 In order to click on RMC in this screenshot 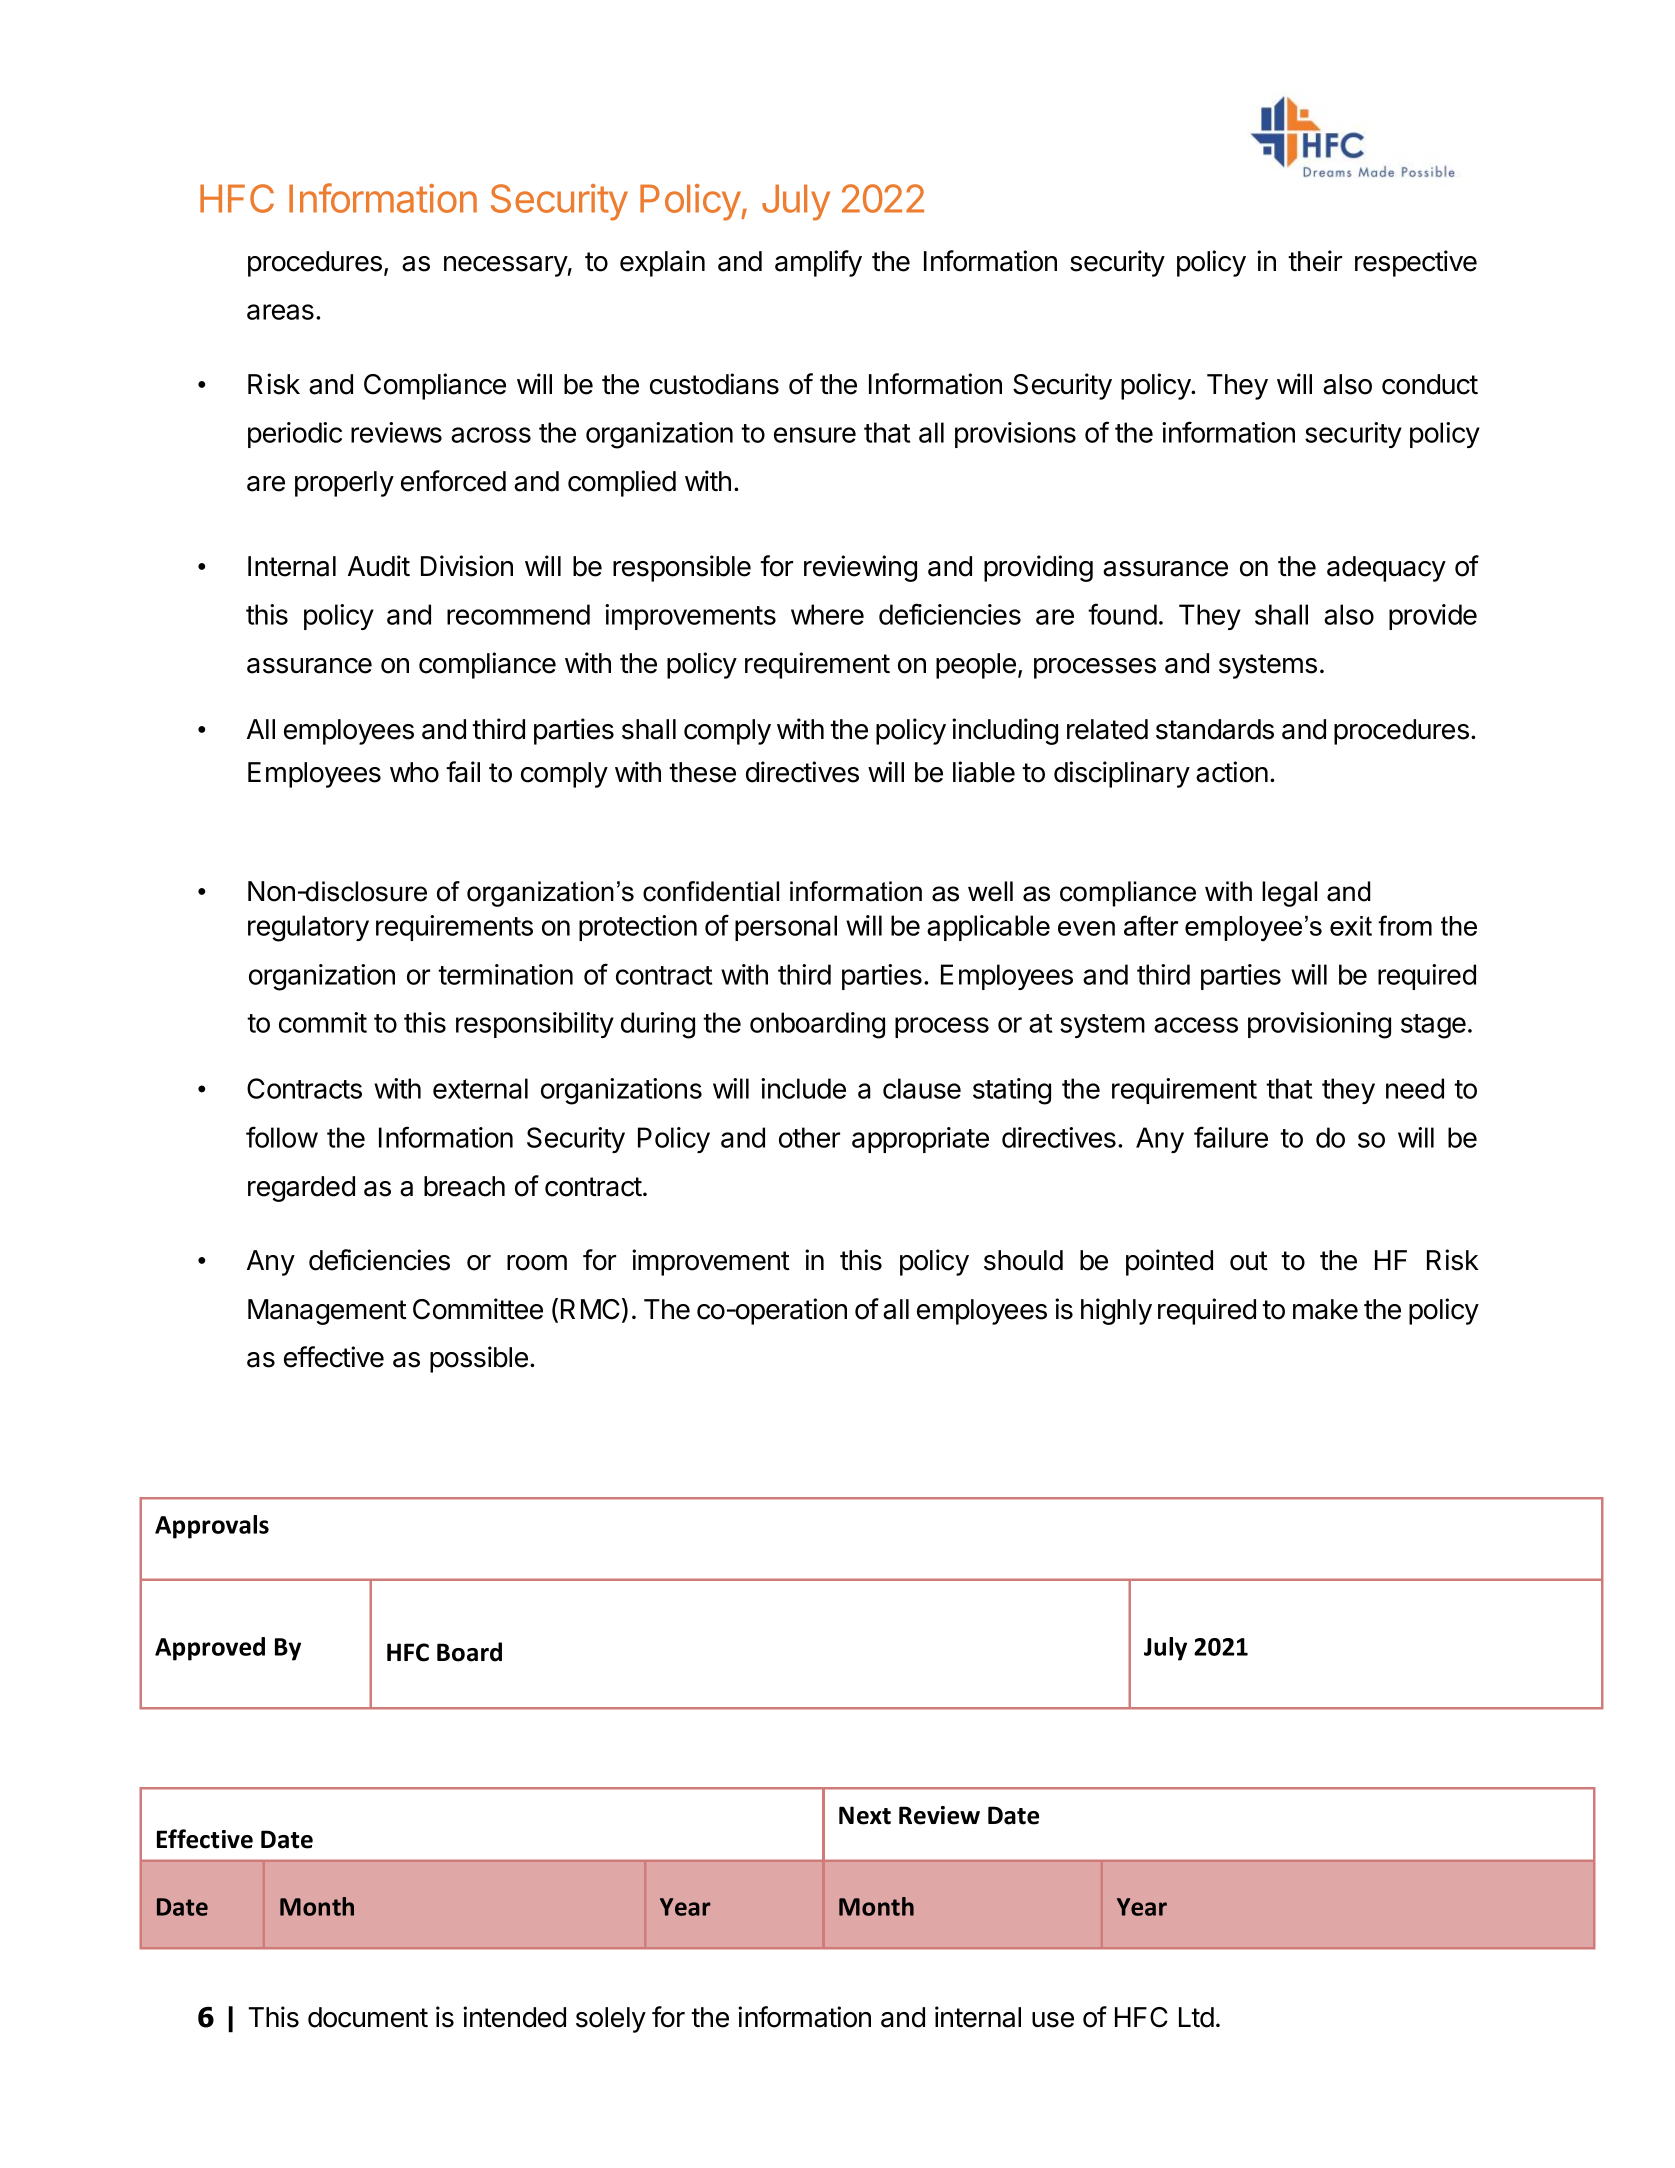, I will do `click(590, 1309)`.
